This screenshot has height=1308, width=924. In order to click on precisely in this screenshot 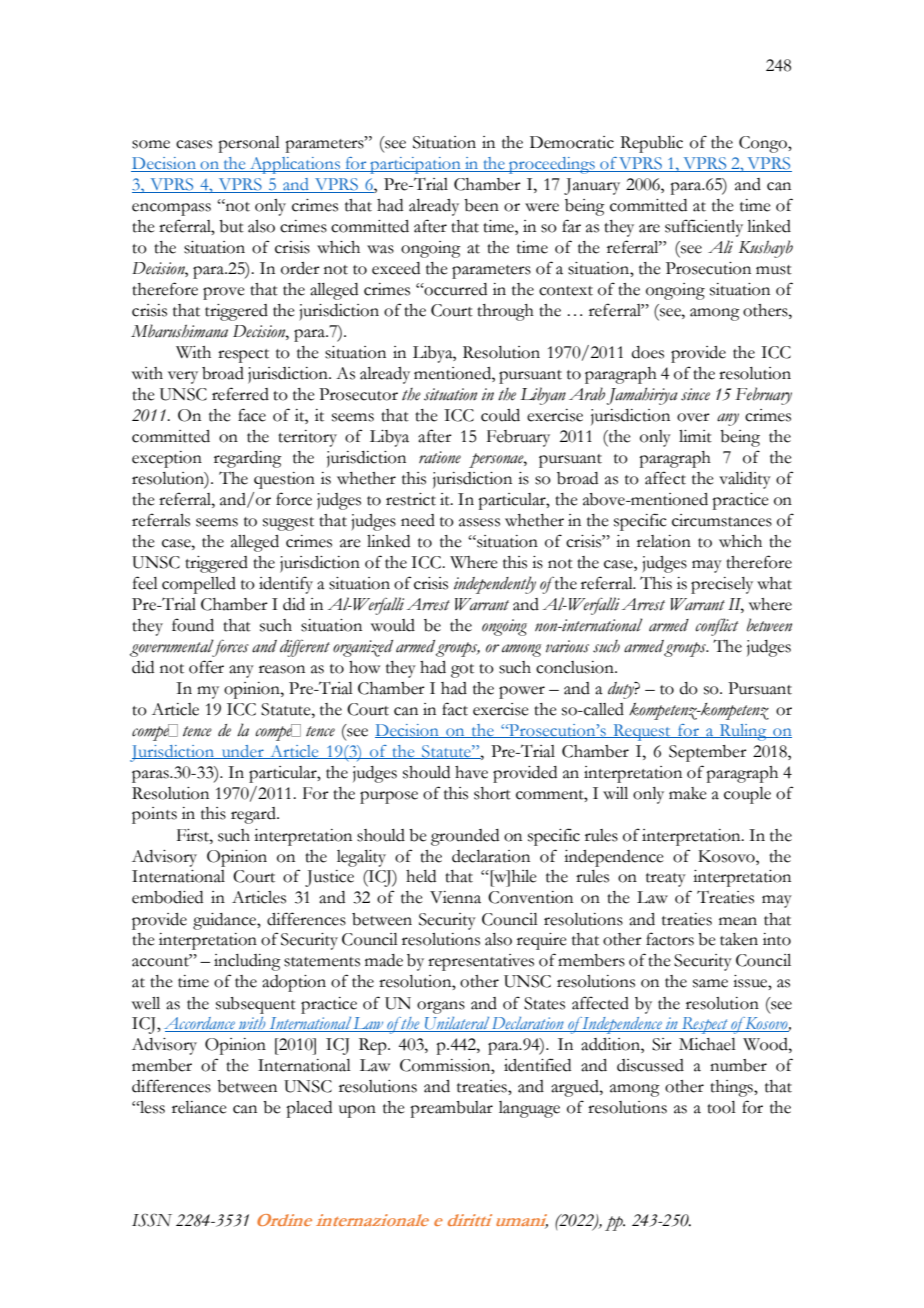, I will do `click(722, 585)`.
